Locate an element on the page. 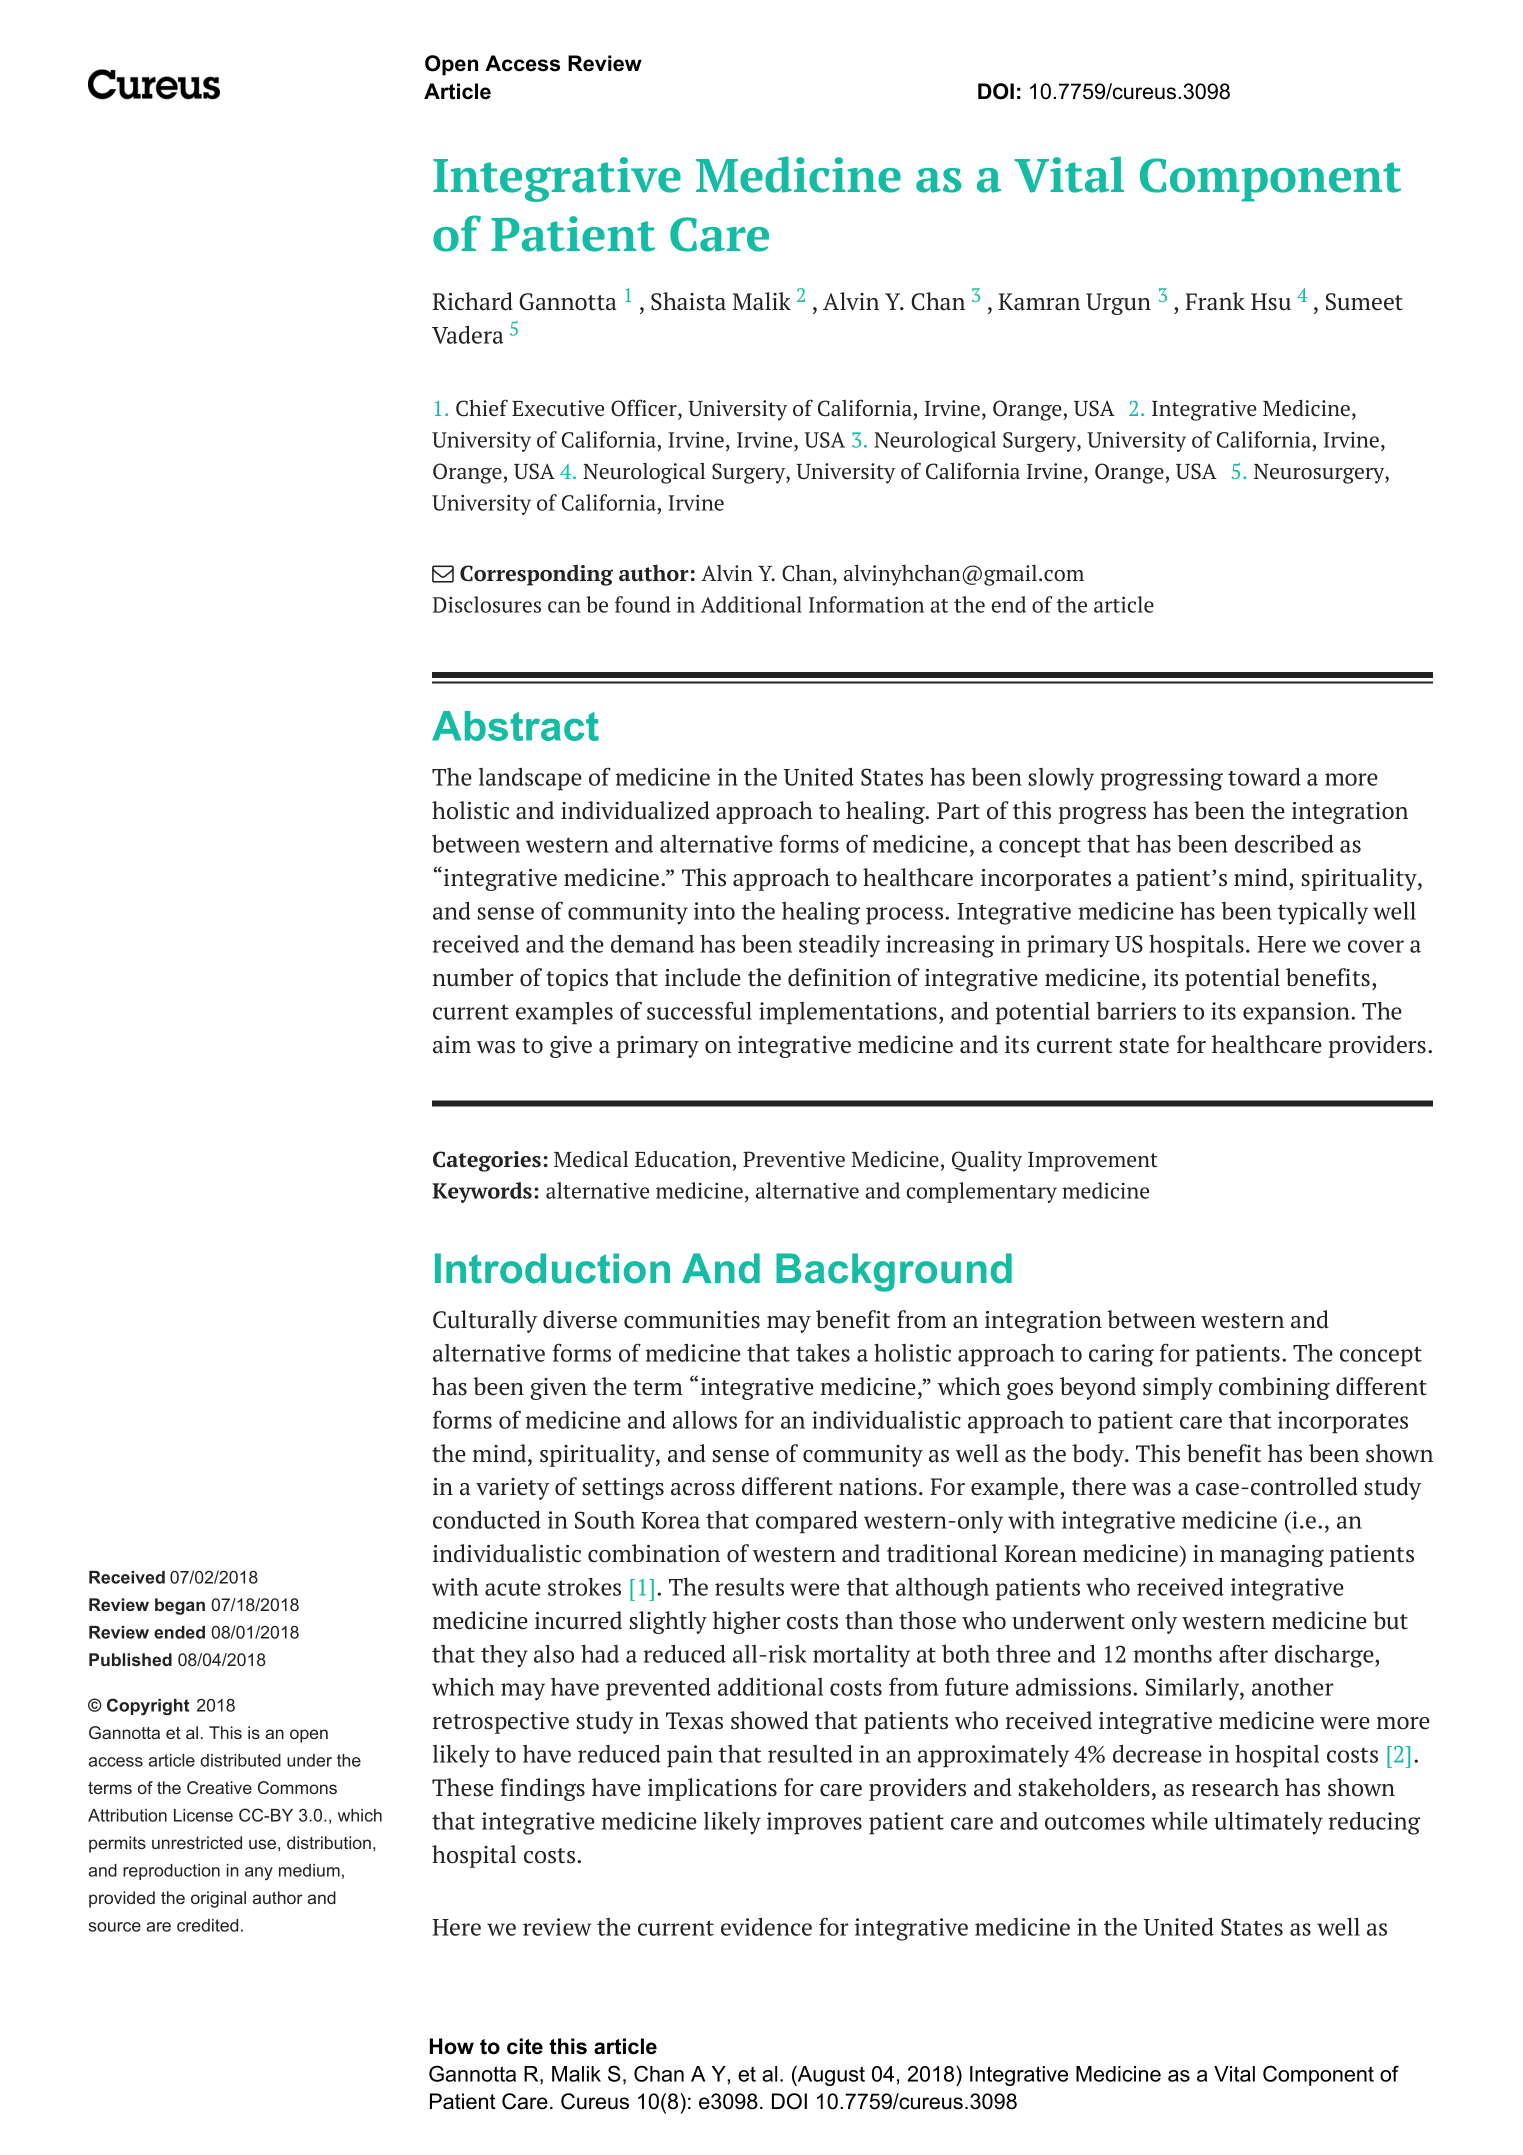 Image resolution: width=1523 pixels, height=2155 pixels. Richard is located at coordinates (472, 301).
